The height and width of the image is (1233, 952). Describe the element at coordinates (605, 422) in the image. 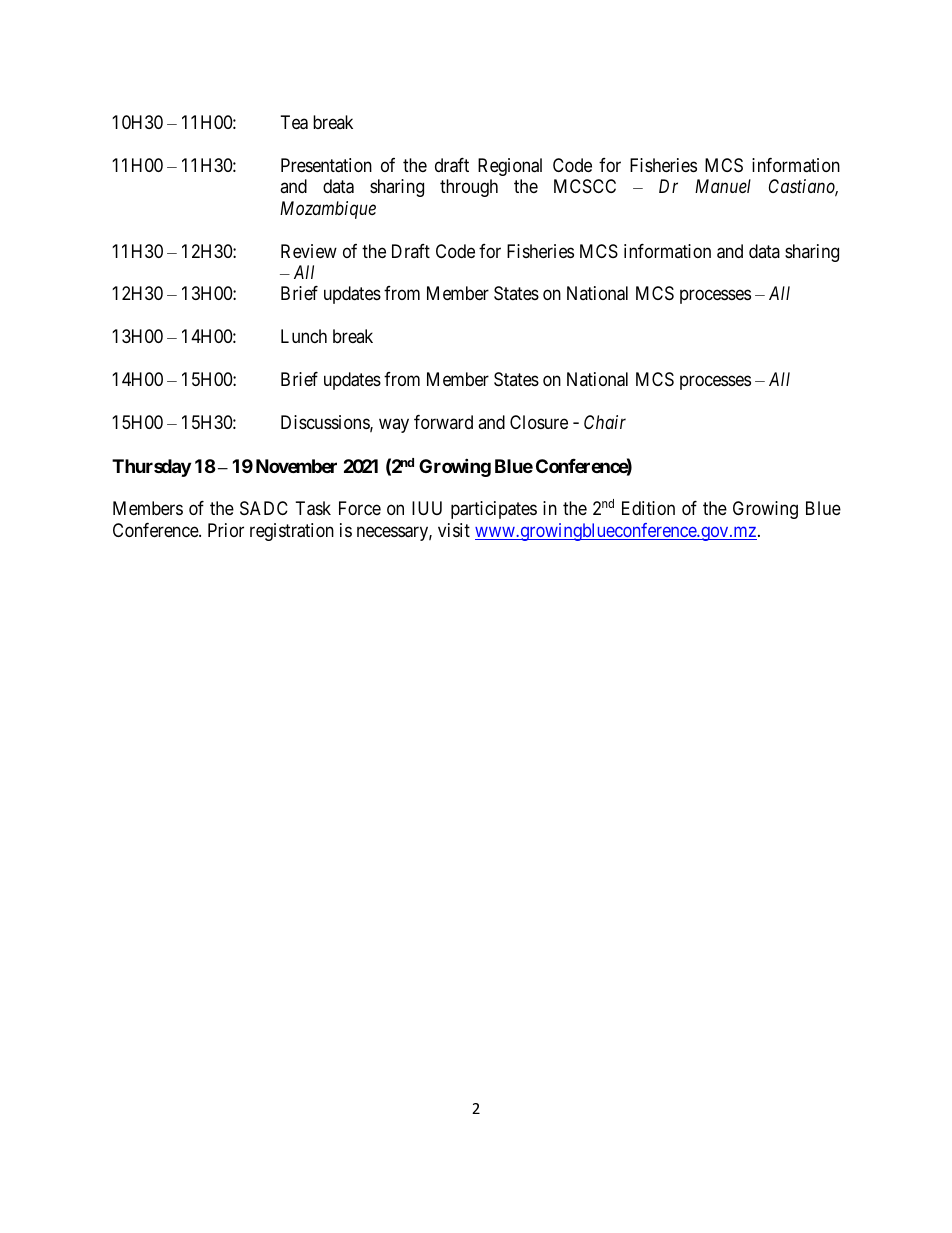

I see `Chair` at that location.
